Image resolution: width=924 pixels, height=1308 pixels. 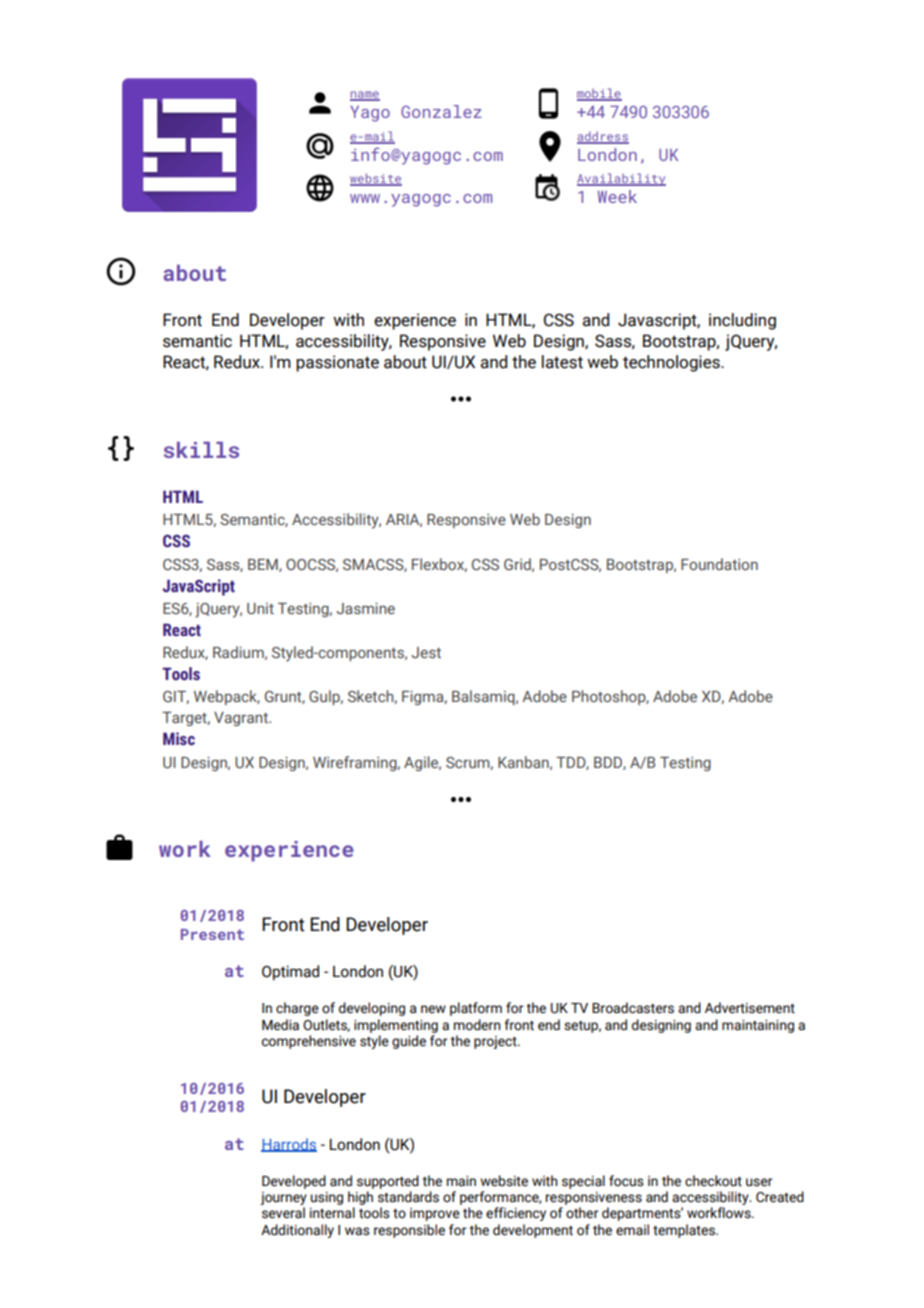 What do you see at coordinates (562, 362) in the screenshot?
I see `latest` at bounding box center [562, 362].
